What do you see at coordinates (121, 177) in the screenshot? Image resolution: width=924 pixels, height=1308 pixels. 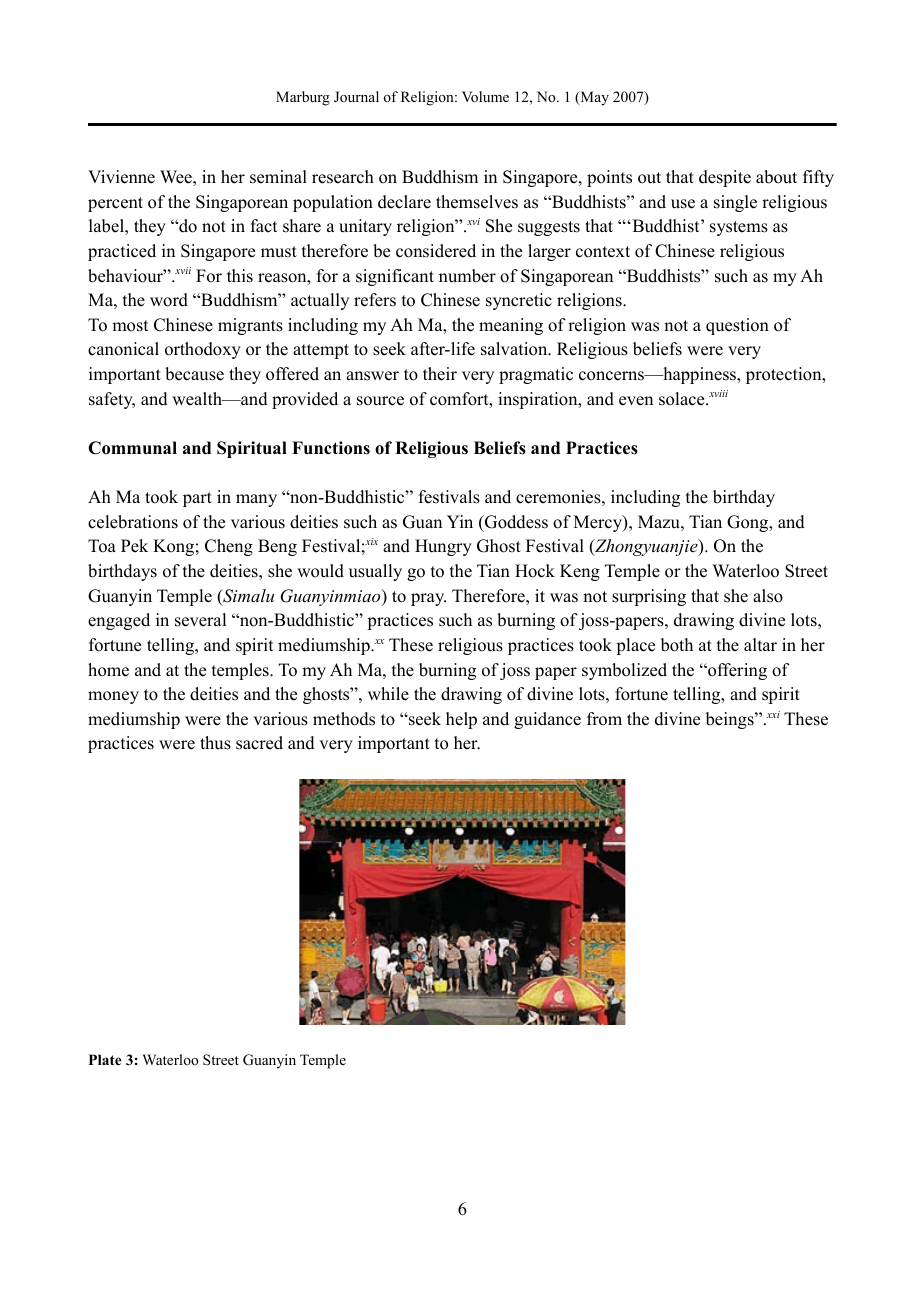 I see `Vivienne` at bounding box center [121, 177].
